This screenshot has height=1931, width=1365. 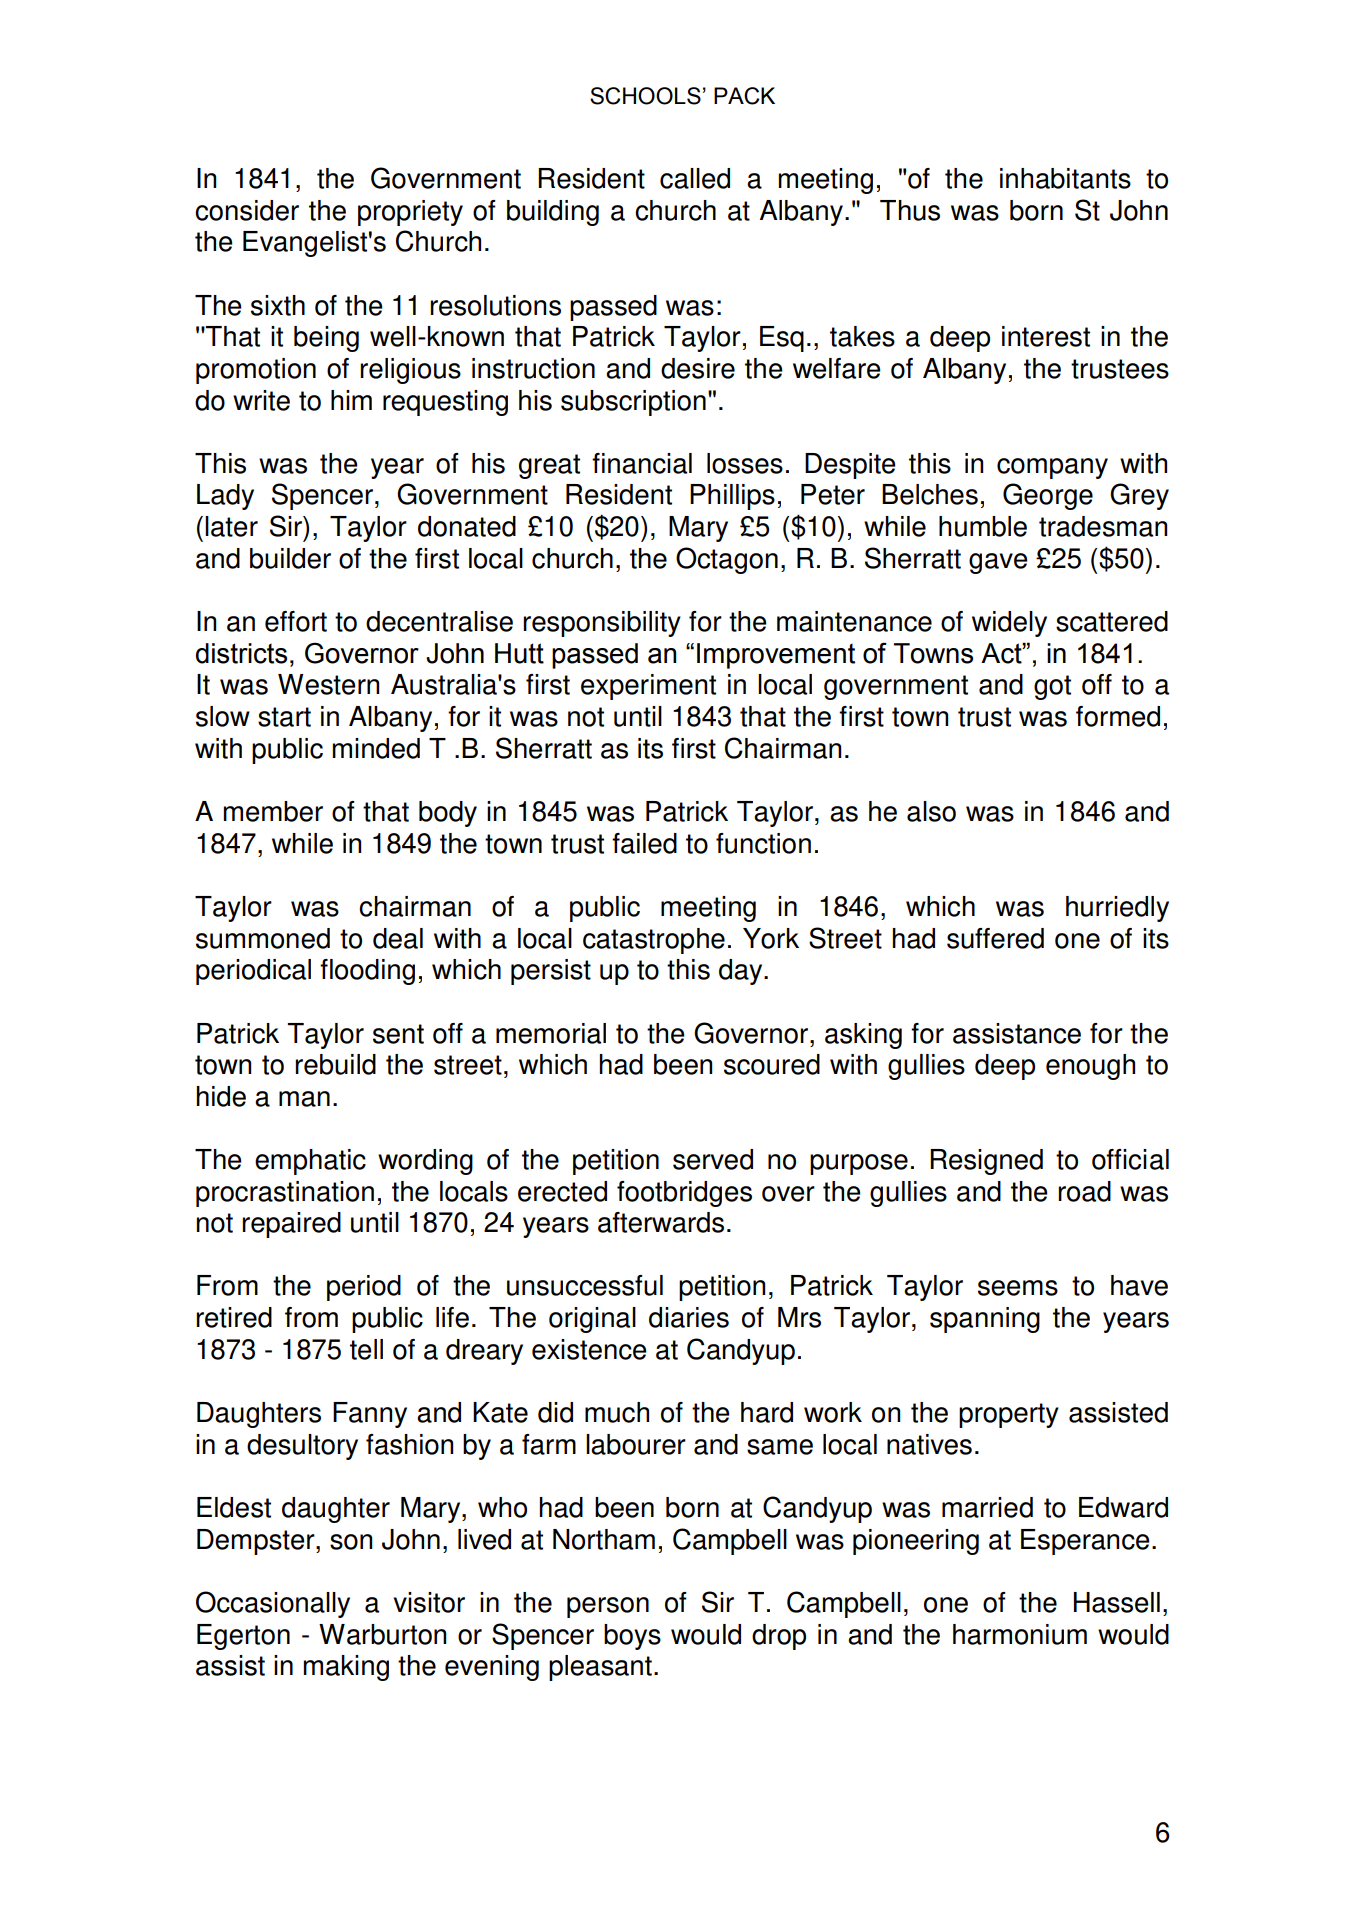 What do you see at coordinates (1048, 496) in the screenshot?
I see `George` at bounding box center [1048, 496].
